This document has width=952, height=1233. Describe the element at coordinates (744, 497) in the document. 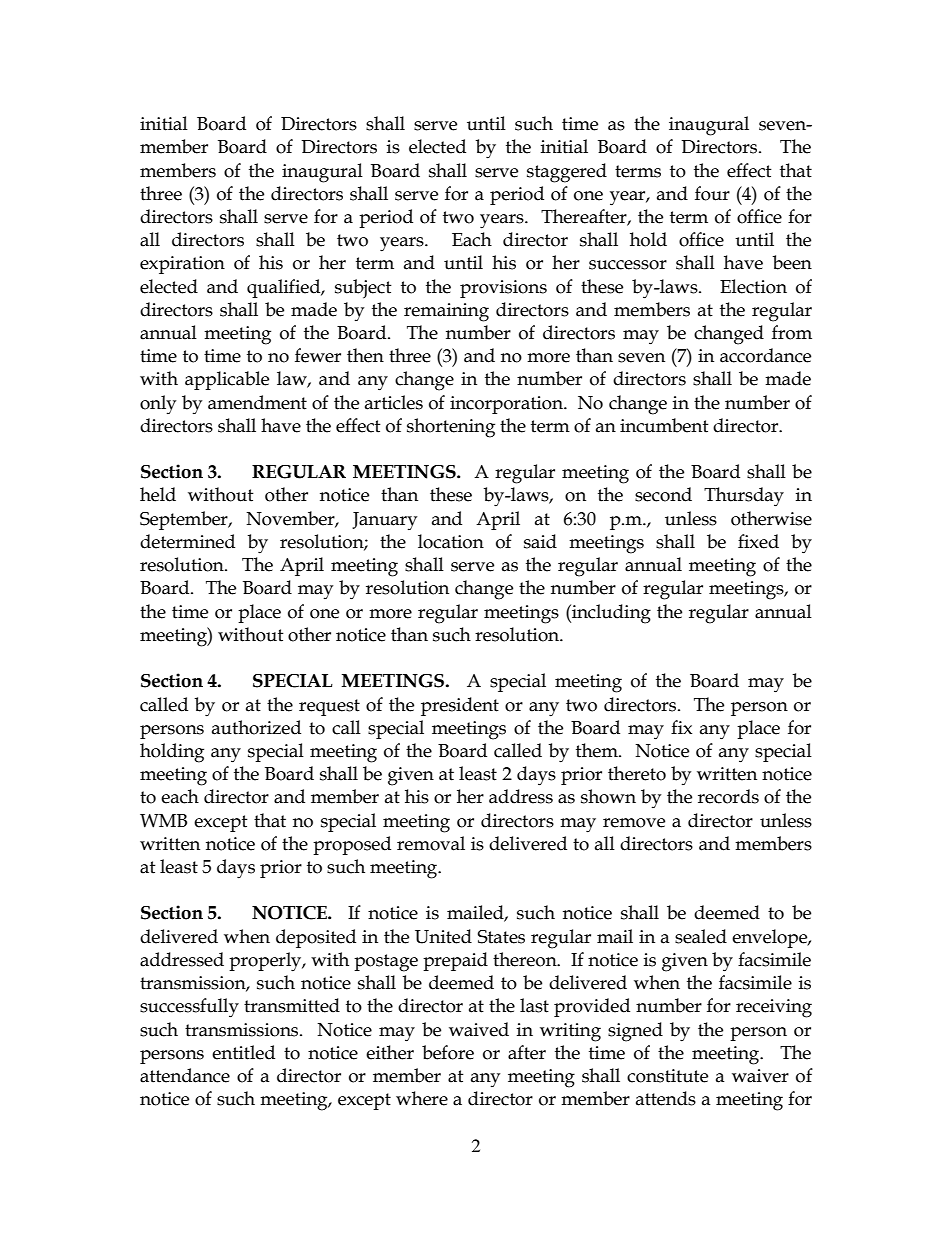

I see `Thursday` at that location.
